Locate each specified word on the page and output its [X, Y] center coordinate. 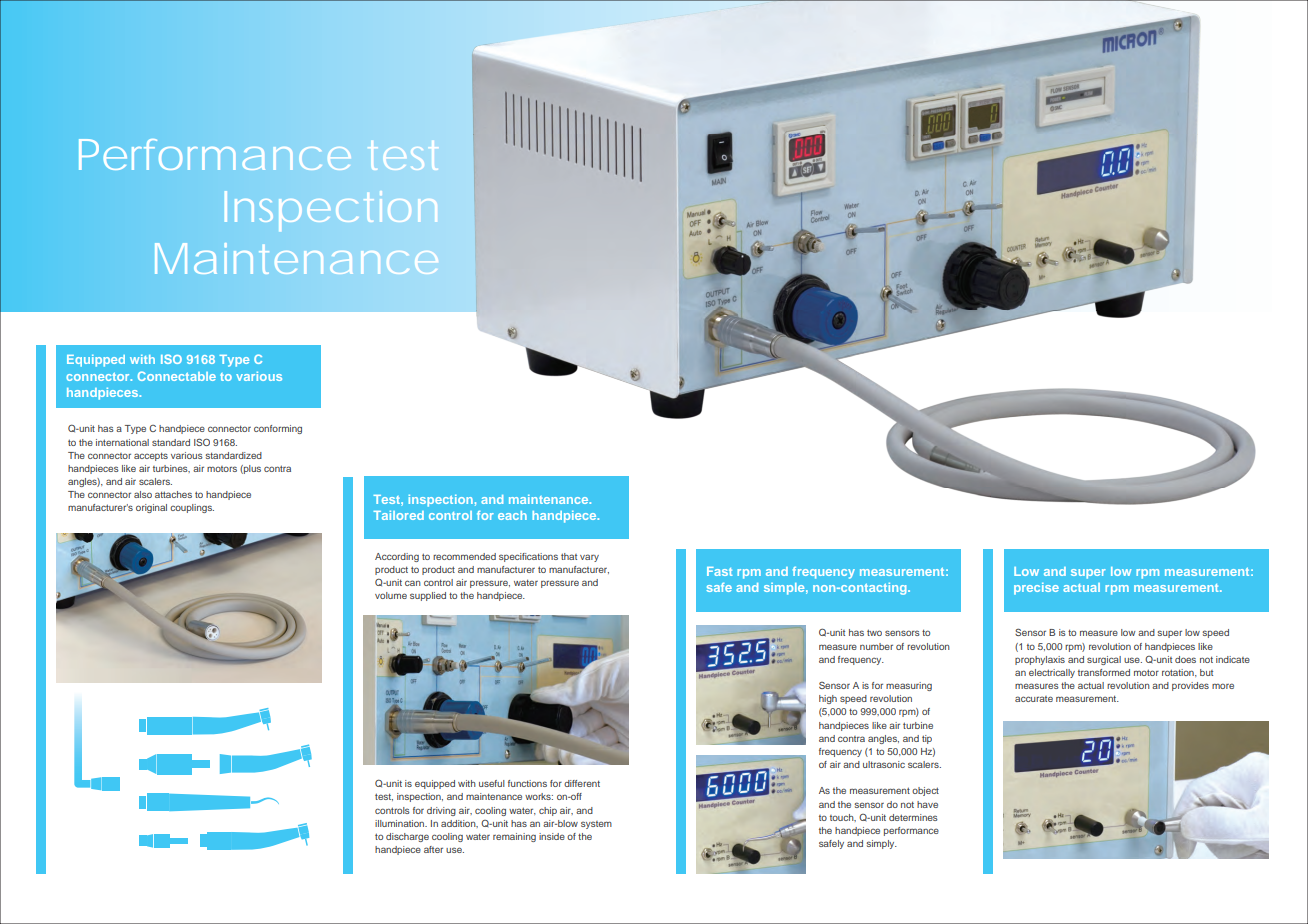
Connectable [177, 376]
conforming [278, 429]
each [512, 515]
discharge [407, 837]
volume [391, 595]
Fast [719, 571]
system [596, 825]
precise [1036, 589]
